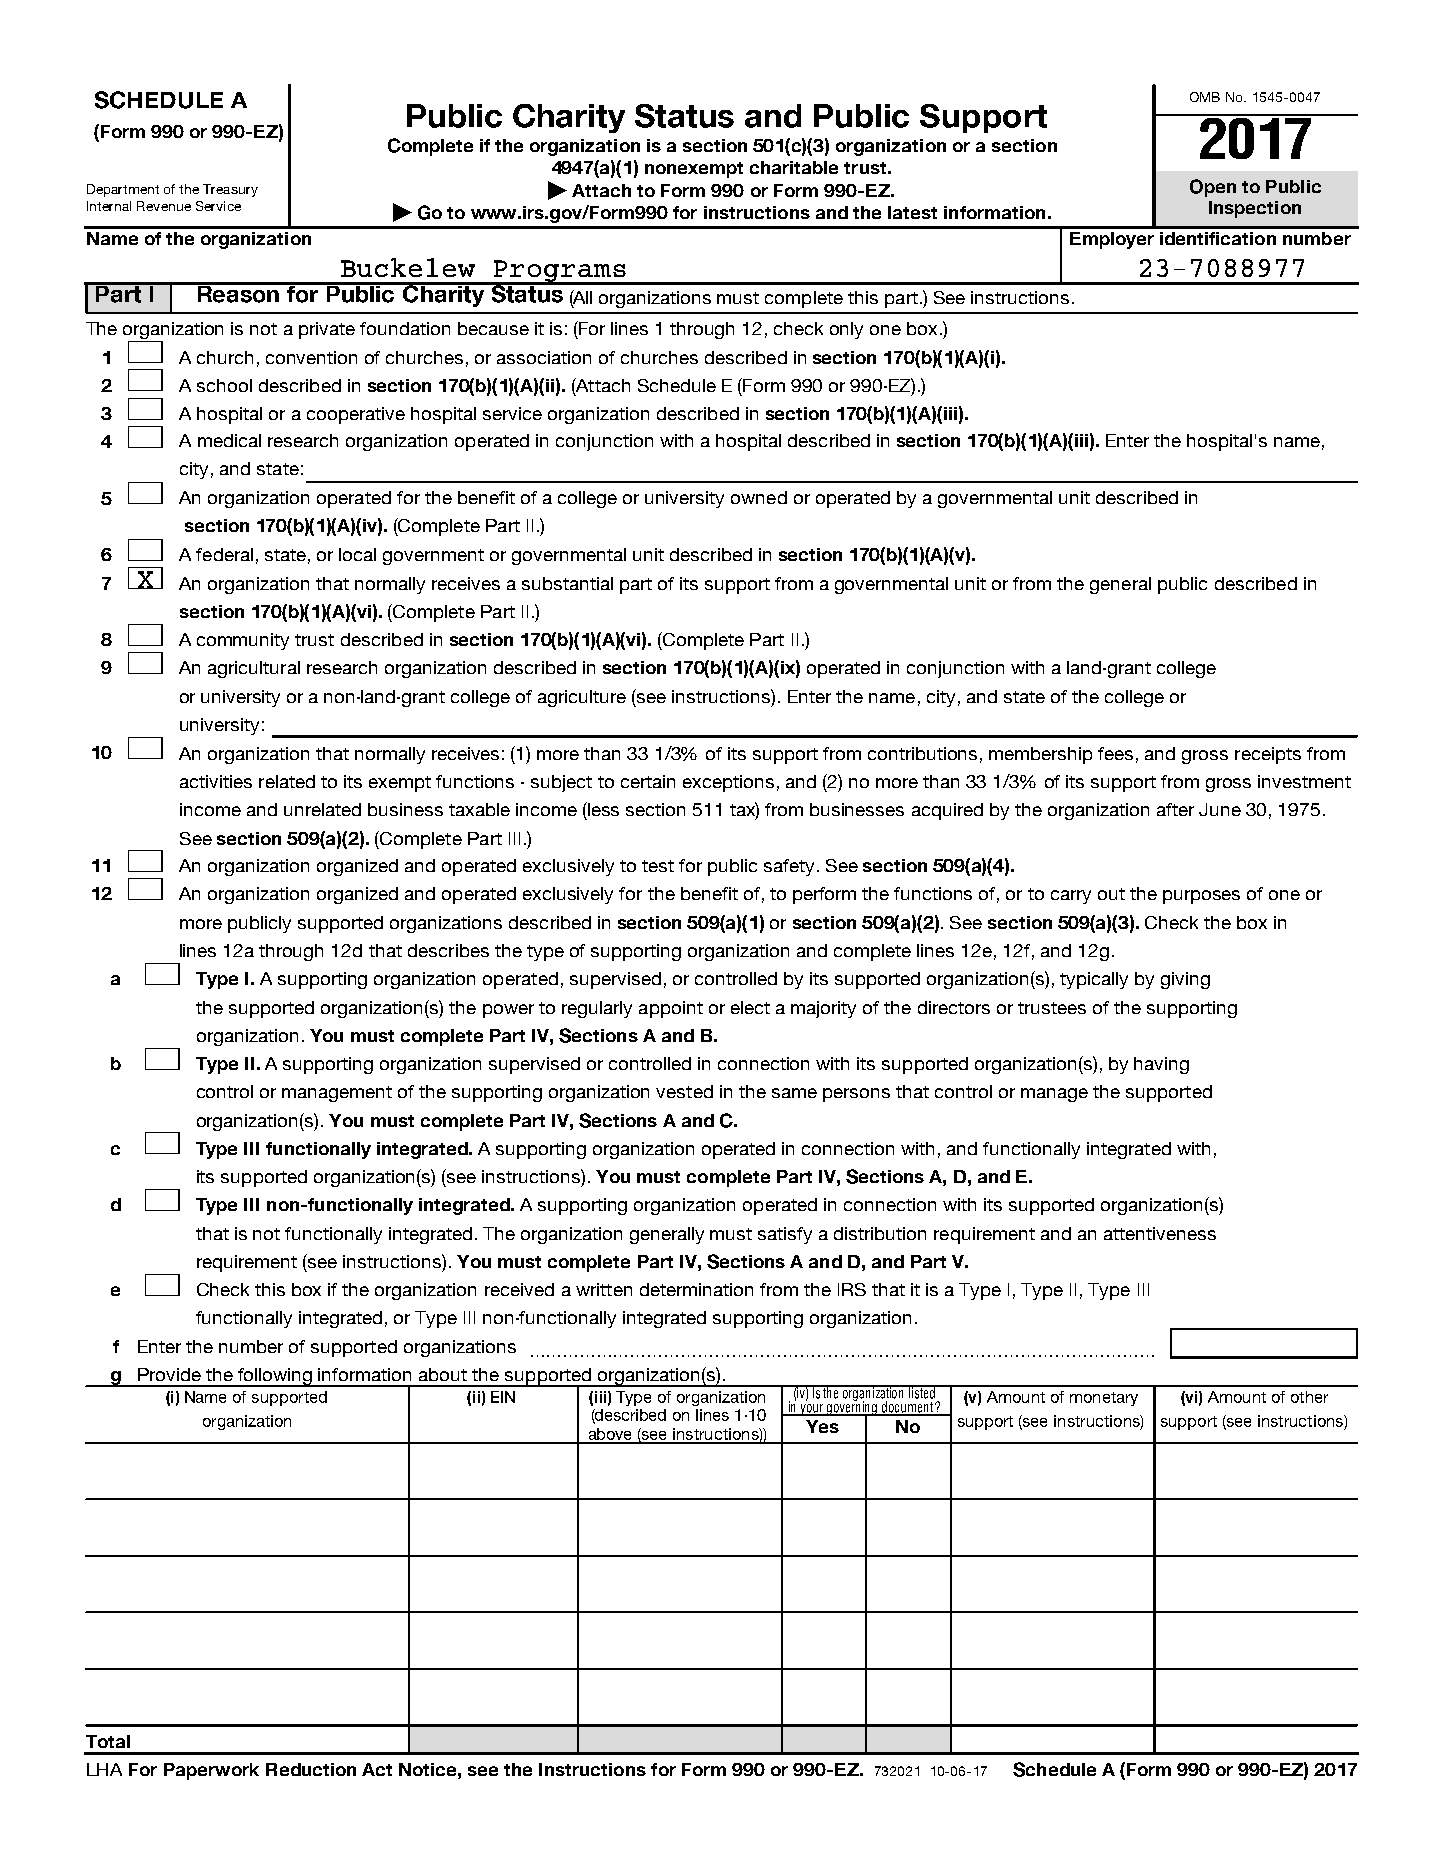 Image resolution: width=1441 pixels, height=1865 pixels. Describe the element at coordinates (230, 190) in the page. I see `Treasury` at that location.
